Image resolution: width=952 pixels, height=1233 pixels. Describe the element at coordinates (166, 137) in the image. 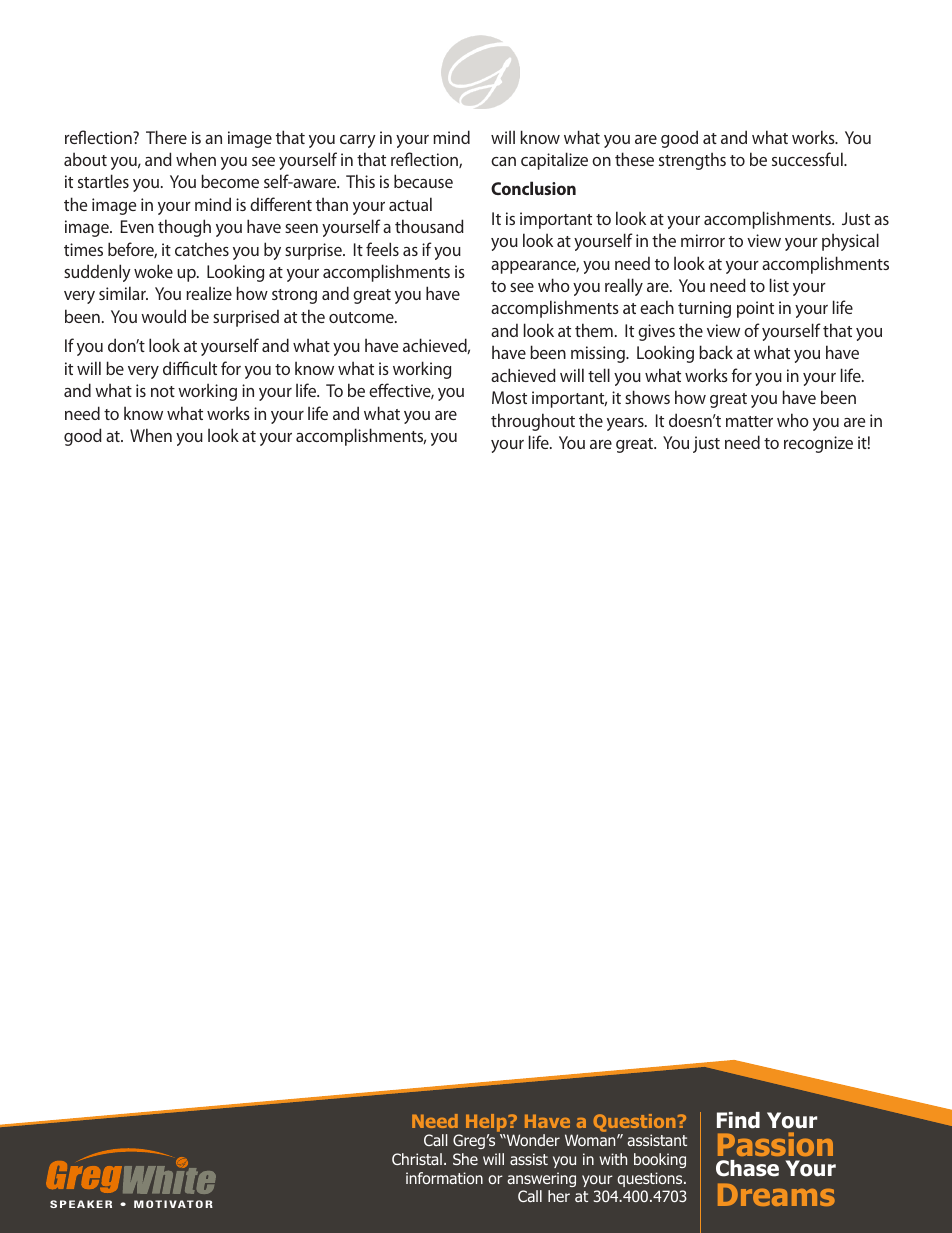

I see `There` at that location.
